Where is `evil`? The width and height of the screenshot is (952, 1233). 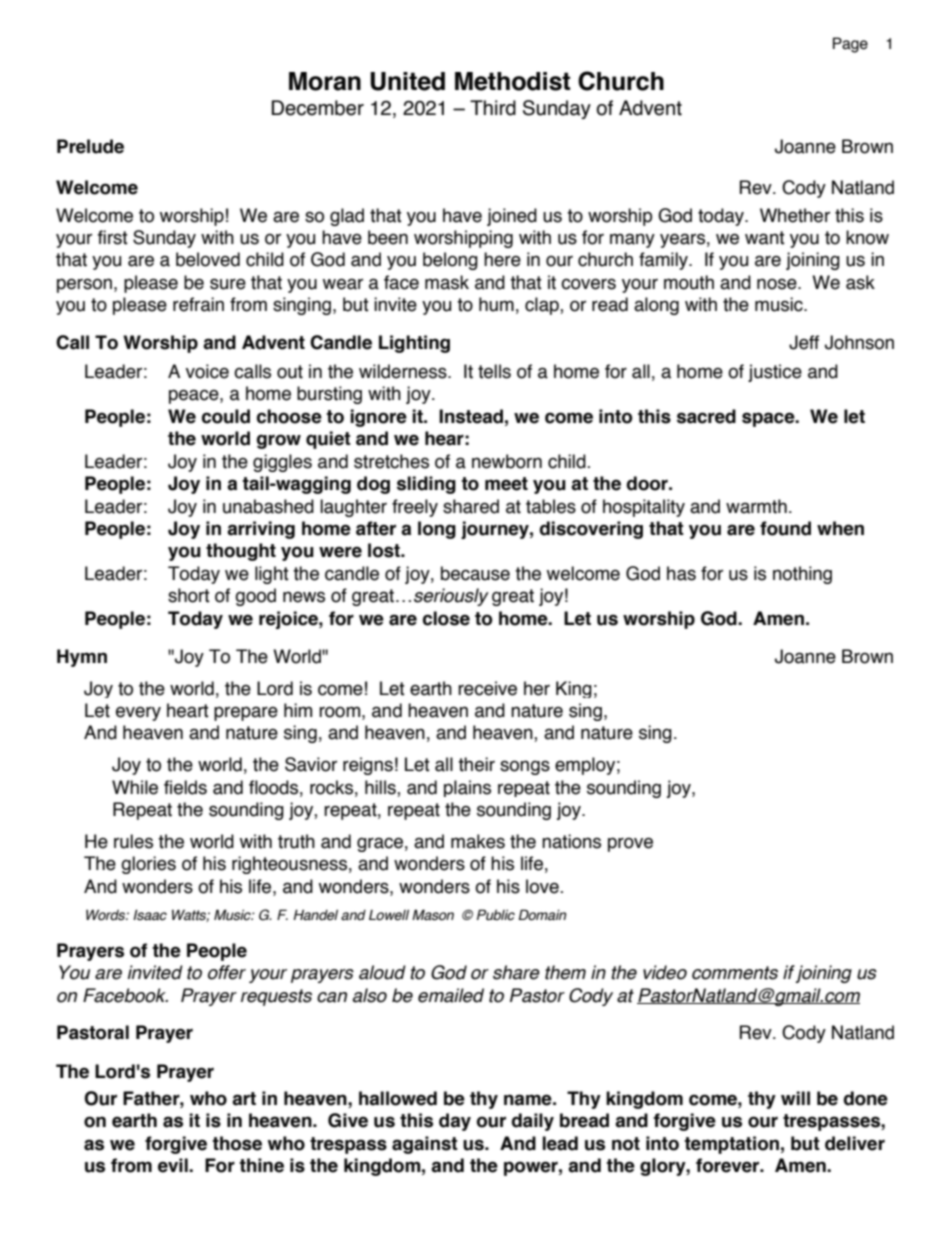
evil is located at coordinates (174, 1165).
